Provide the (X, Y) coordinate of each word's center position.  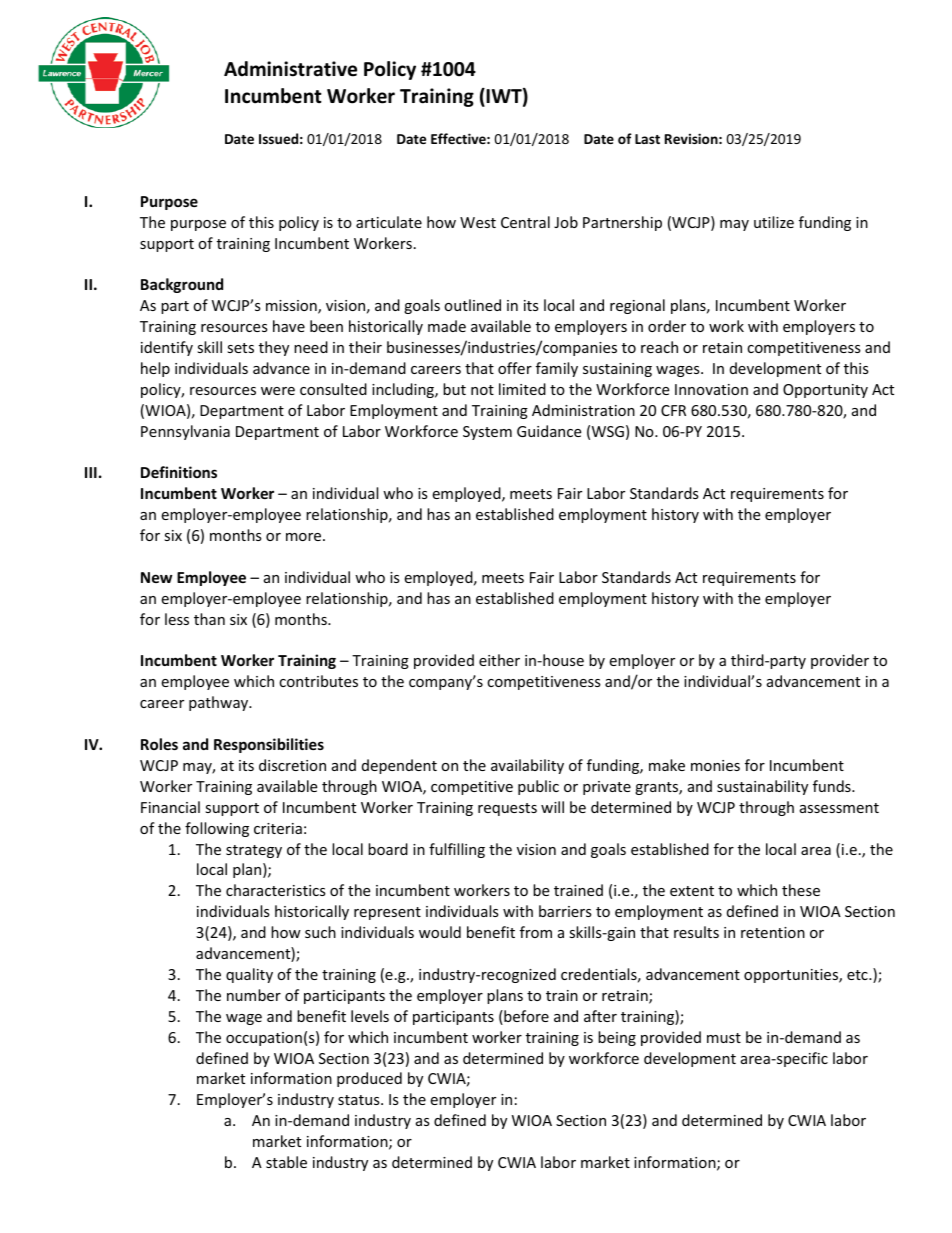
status (360, 1100)
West (478, 222)
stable (286, 1162)
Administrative (290, 69)
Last (647, 139)
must (724, 1038)
